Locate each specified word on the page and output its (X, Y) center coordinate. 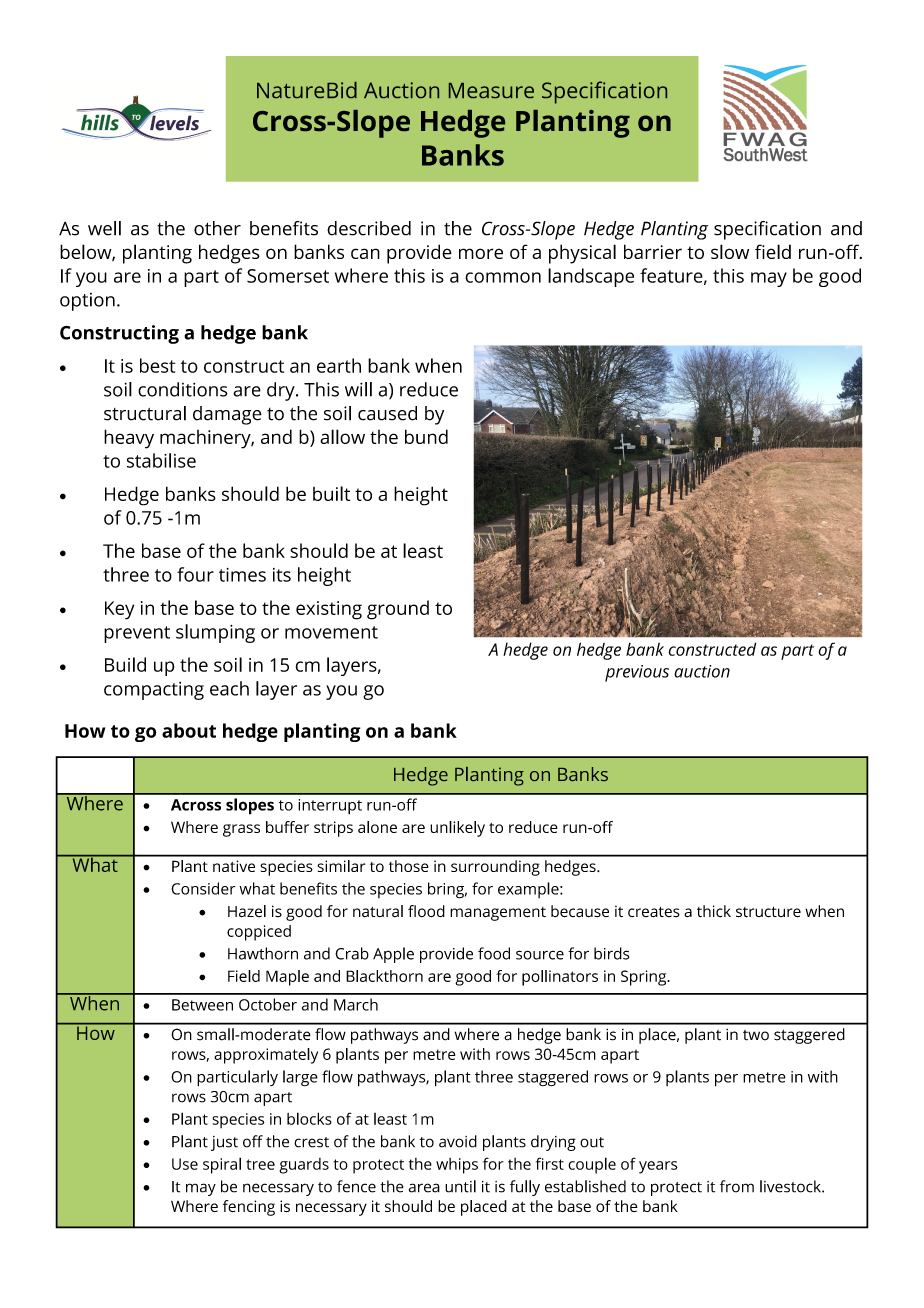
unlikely (457, 829)
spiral (222, 1165)
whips (457, 1166)
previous (637, 673)
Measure (491, 90)
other (217, 228)
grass (241, 830)
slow (730, 251)
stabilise (161, 460)
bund (426, 436)
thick (714, 911)
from (737, 1186)
